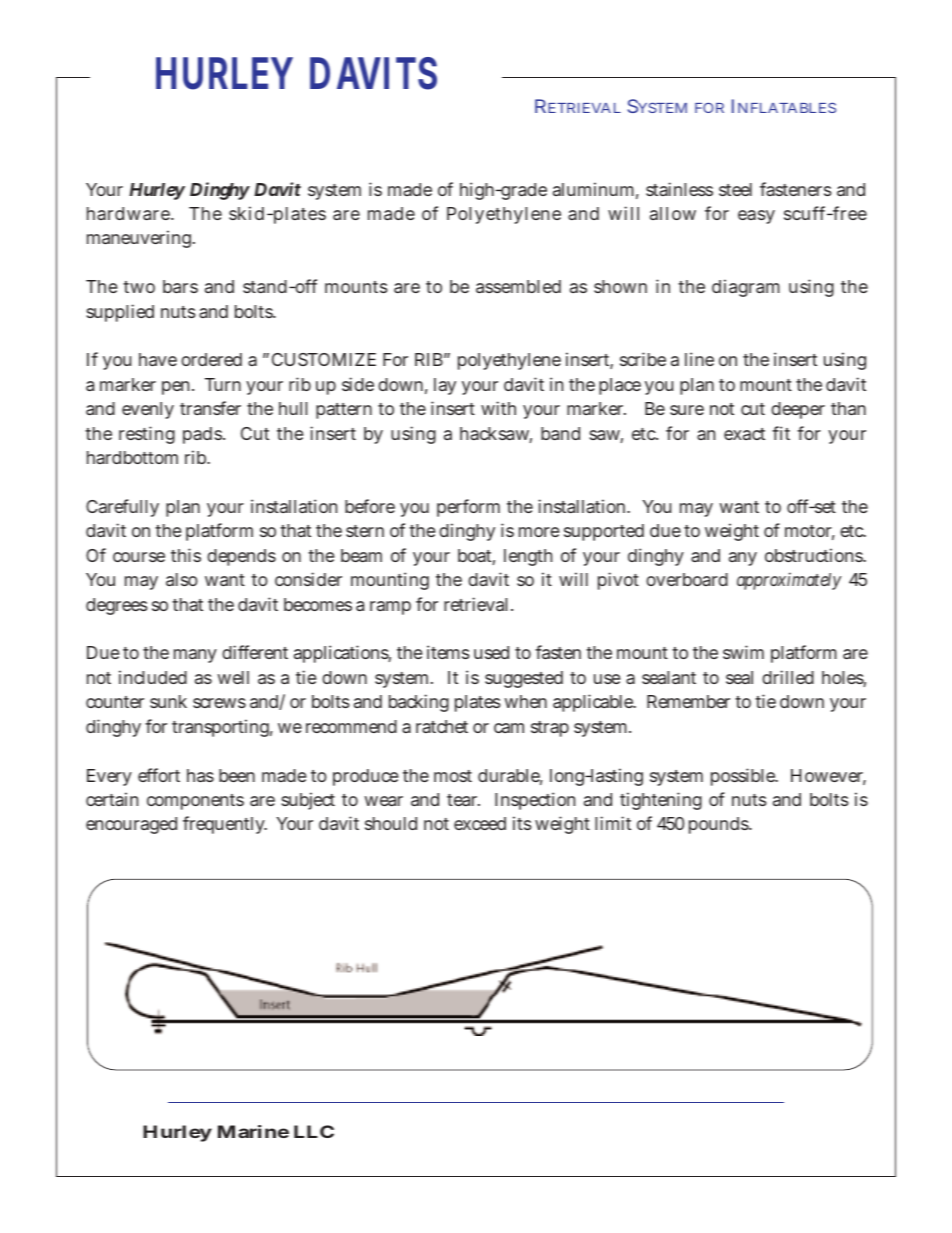 Image resolution: width=952 pixels, height=1233 pixels. Describe the element at coordinates (498, 408) in the screenshot. I see `with` at that location.
